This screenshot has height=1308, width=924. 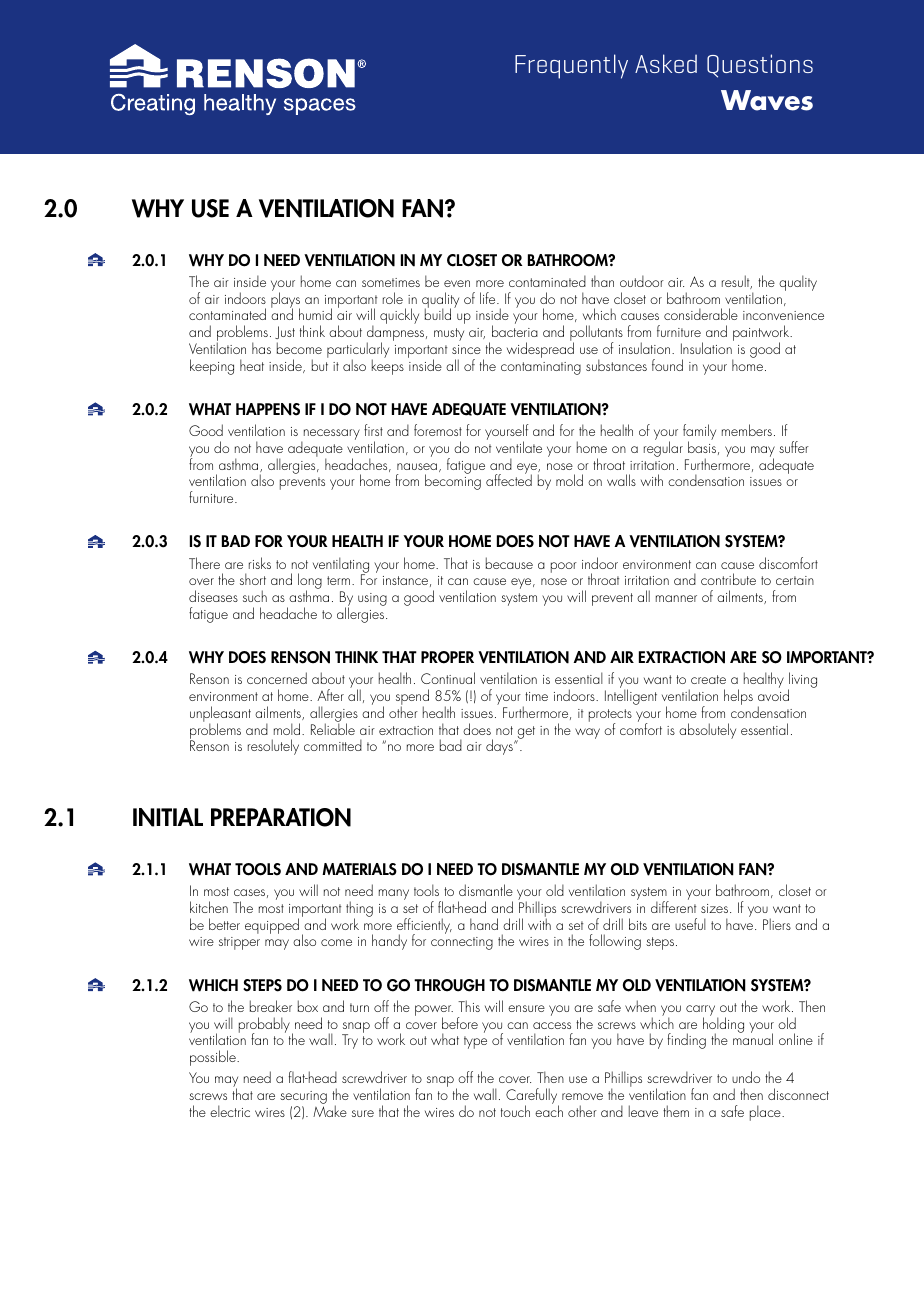 What do you see at coordinates (571, 66) in the screenshot?
I see `Frequently` at bounding box center [571, 66].
